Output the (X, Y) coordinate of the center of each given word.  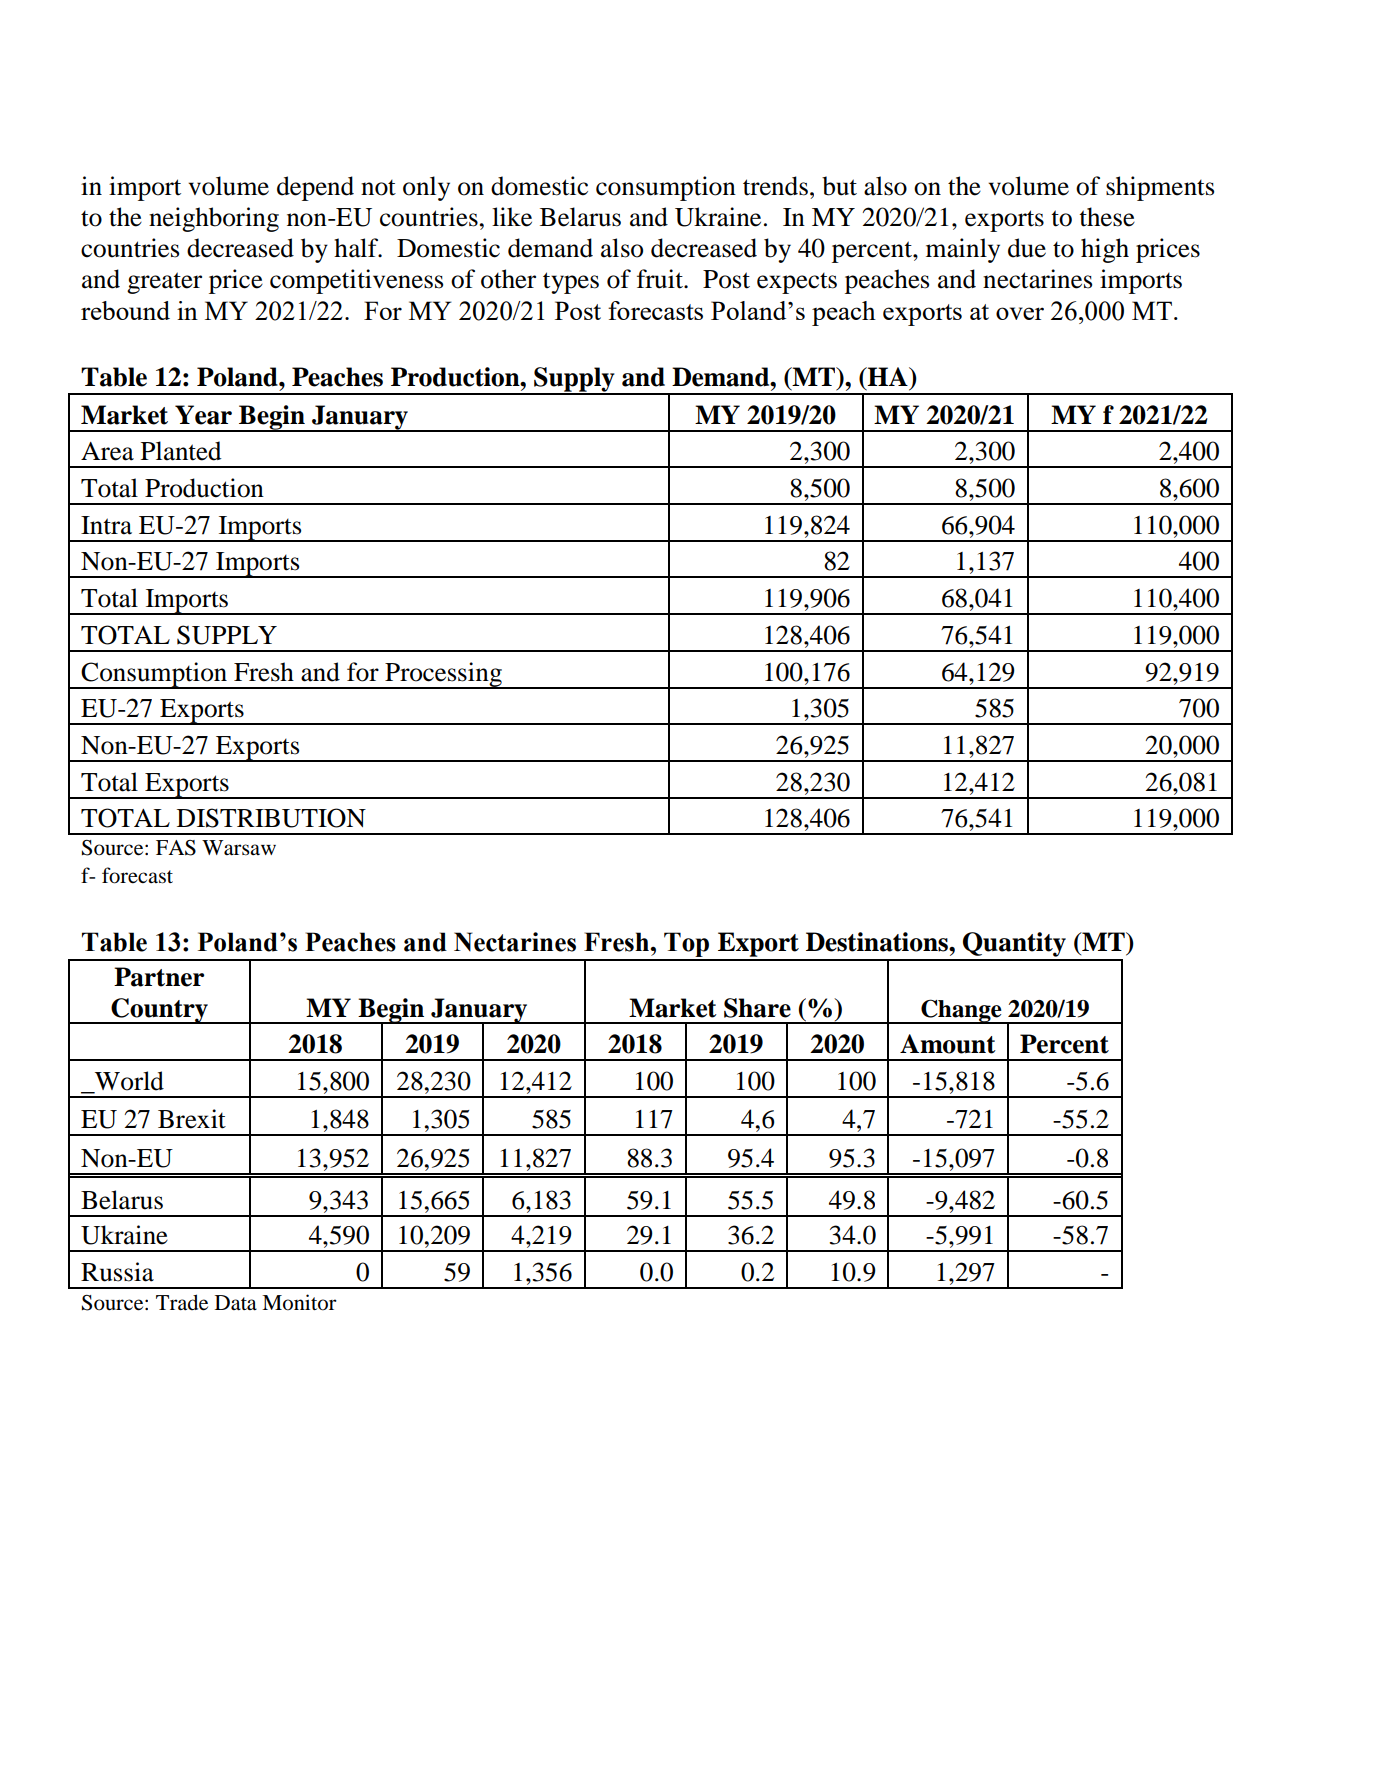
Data (236, 1303)
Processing (443, 675)
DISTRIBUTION (271, 818)
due (1027, 248)
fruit (661, 279)
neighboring (214, 219)
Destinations (878, 942)
